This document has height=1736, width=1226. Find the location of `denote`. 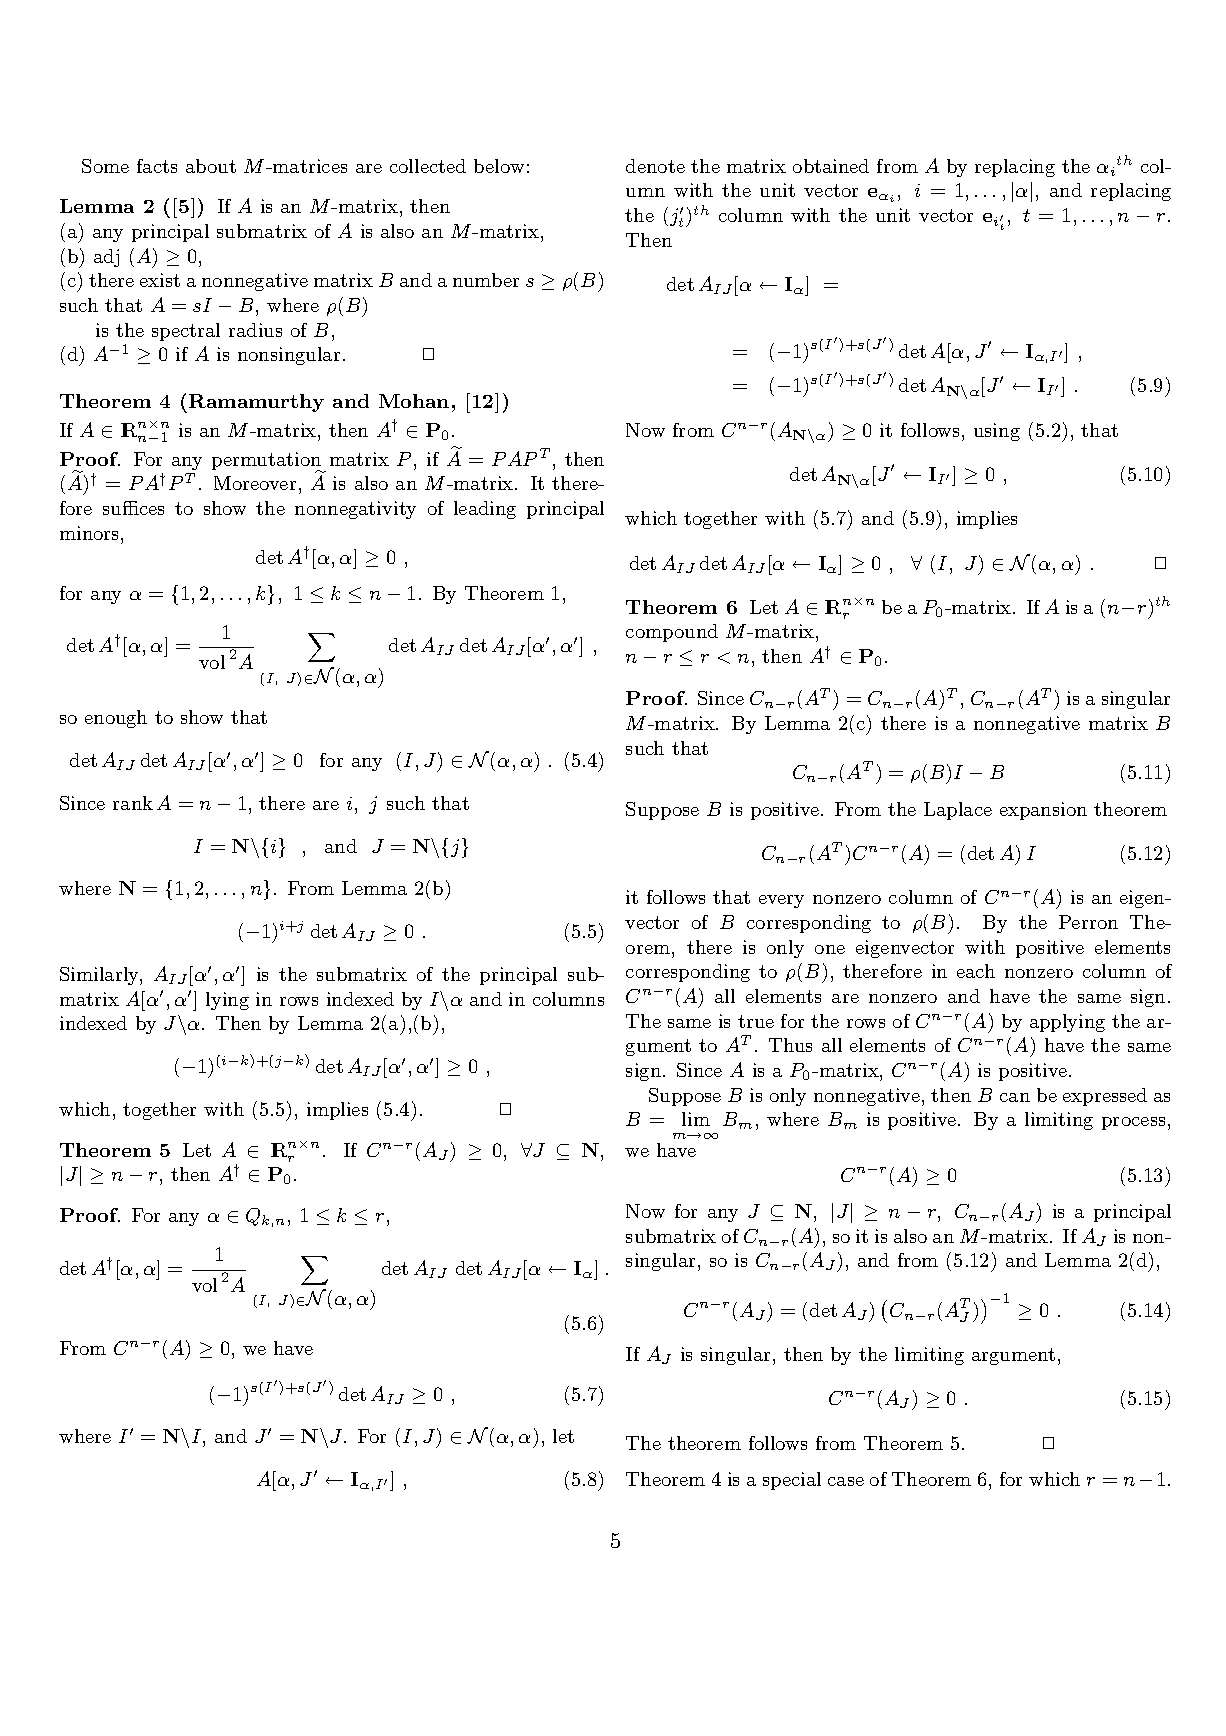

denote is located at coordinates (655, 166).
